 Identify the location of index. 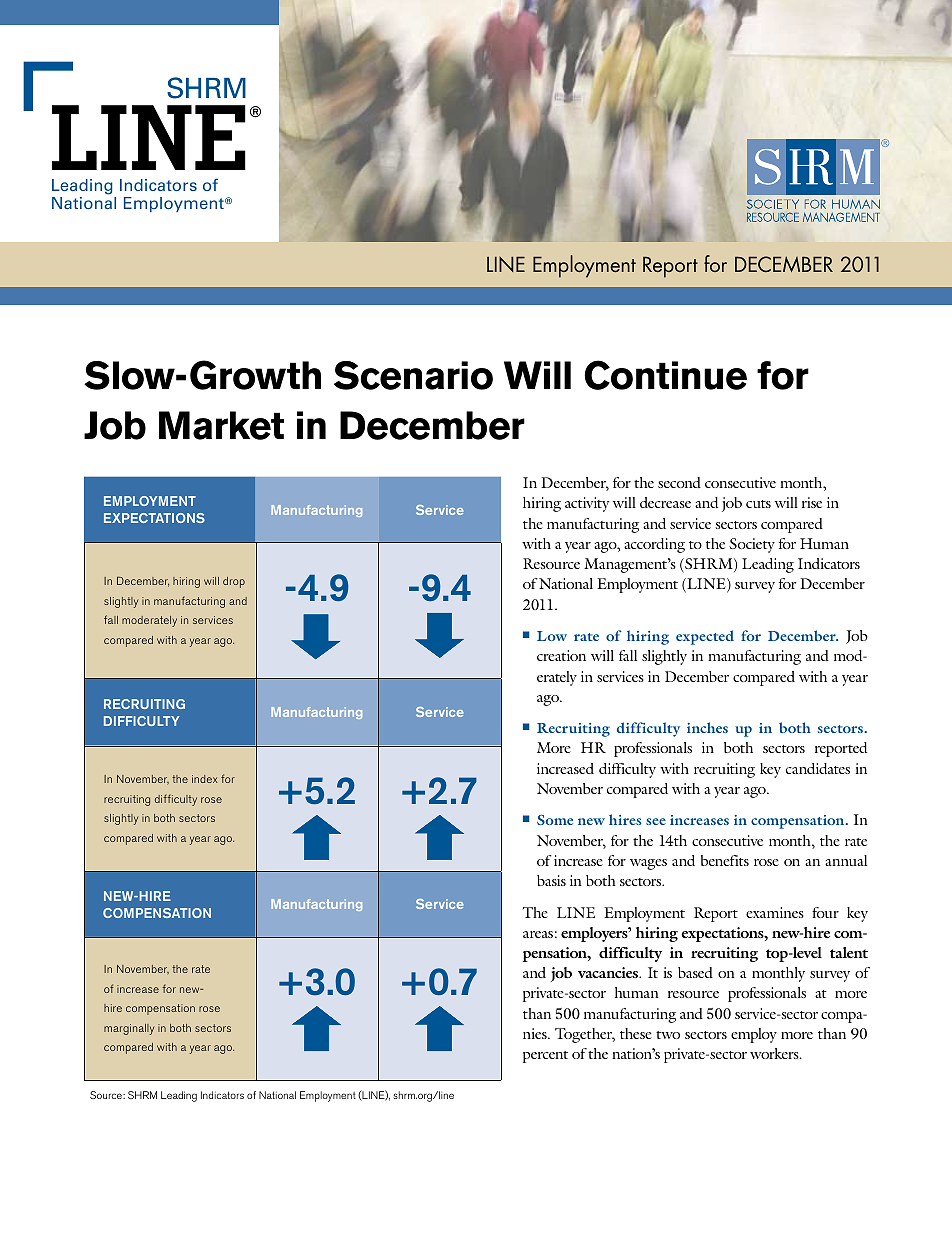
(205, 779).
